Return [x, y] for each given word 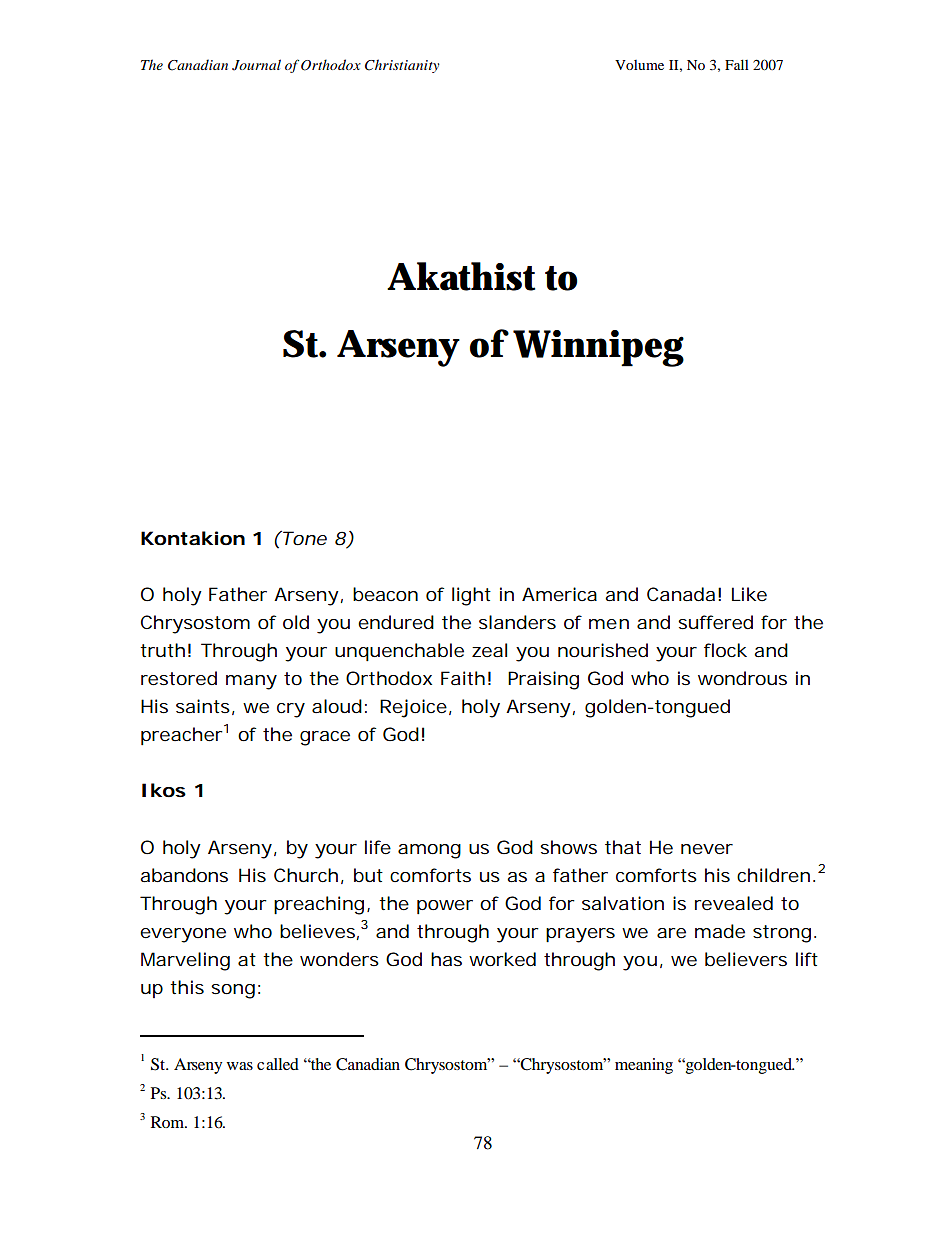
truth [162, 650]
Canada [681, 594]
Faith [463, 678]
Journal [256, 65]
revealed [734, 903]
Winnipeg [598, 348]
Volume [639, 65]
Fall [737, 64]
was [240, 1066]
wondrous [742, 678]
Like [749, 594]
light [471, 596]
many [251, 682]
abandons [184, 875]
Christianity [402, 66]
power [445, 907]
